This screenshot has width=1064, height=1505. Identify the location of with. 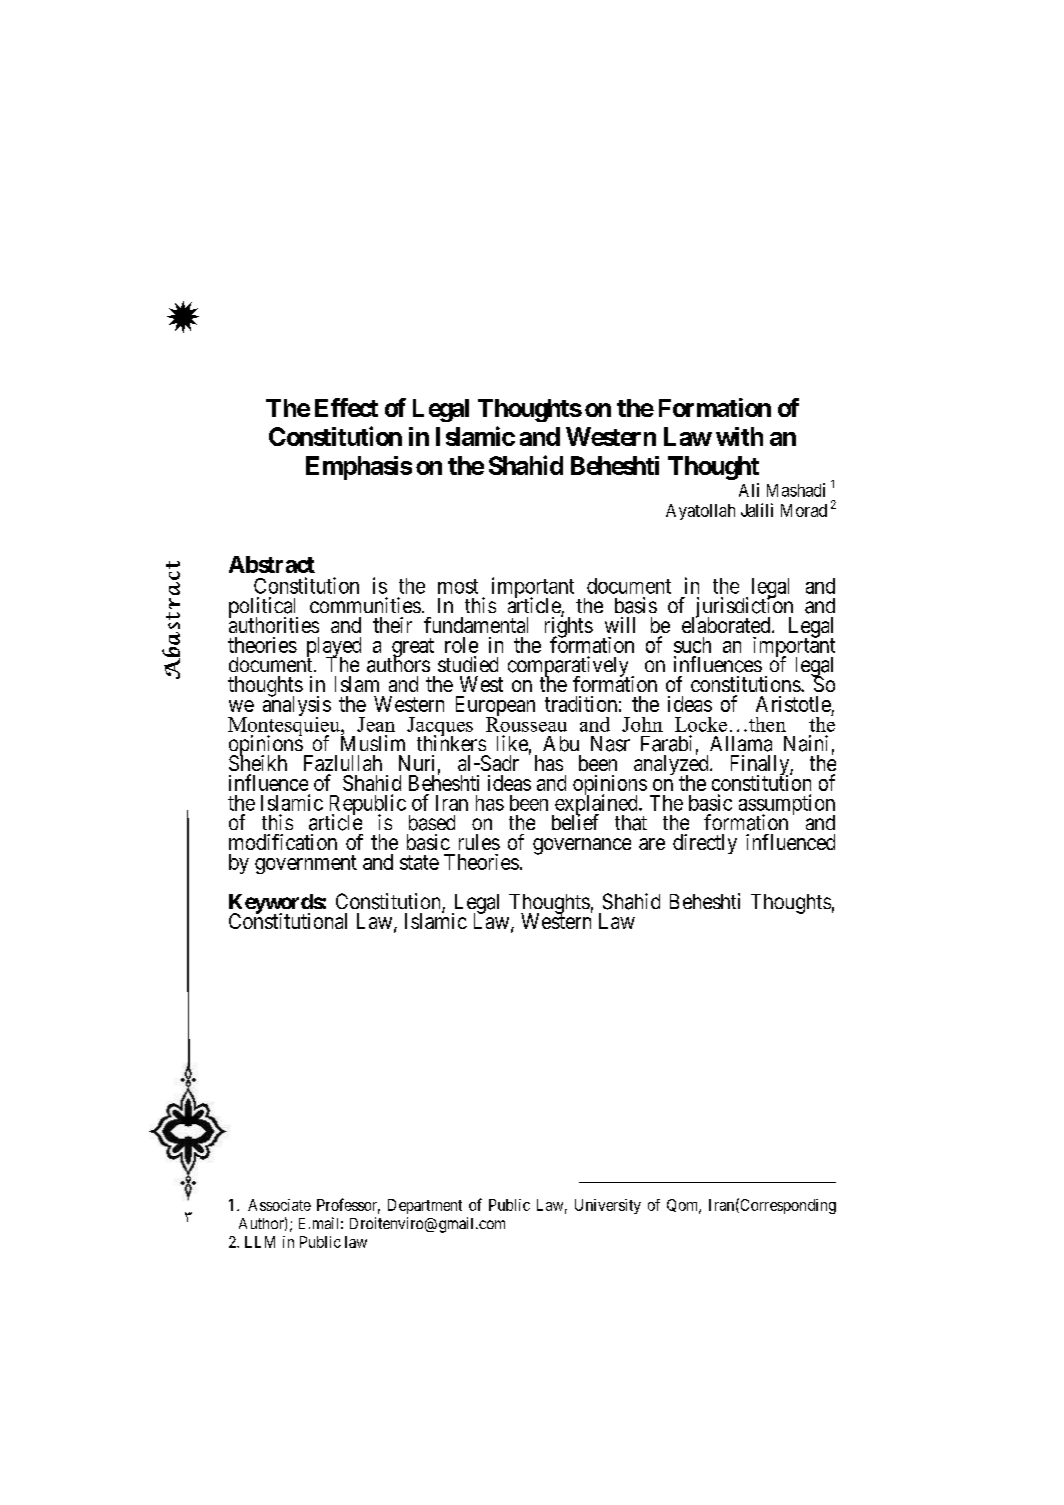
(739, 436).
